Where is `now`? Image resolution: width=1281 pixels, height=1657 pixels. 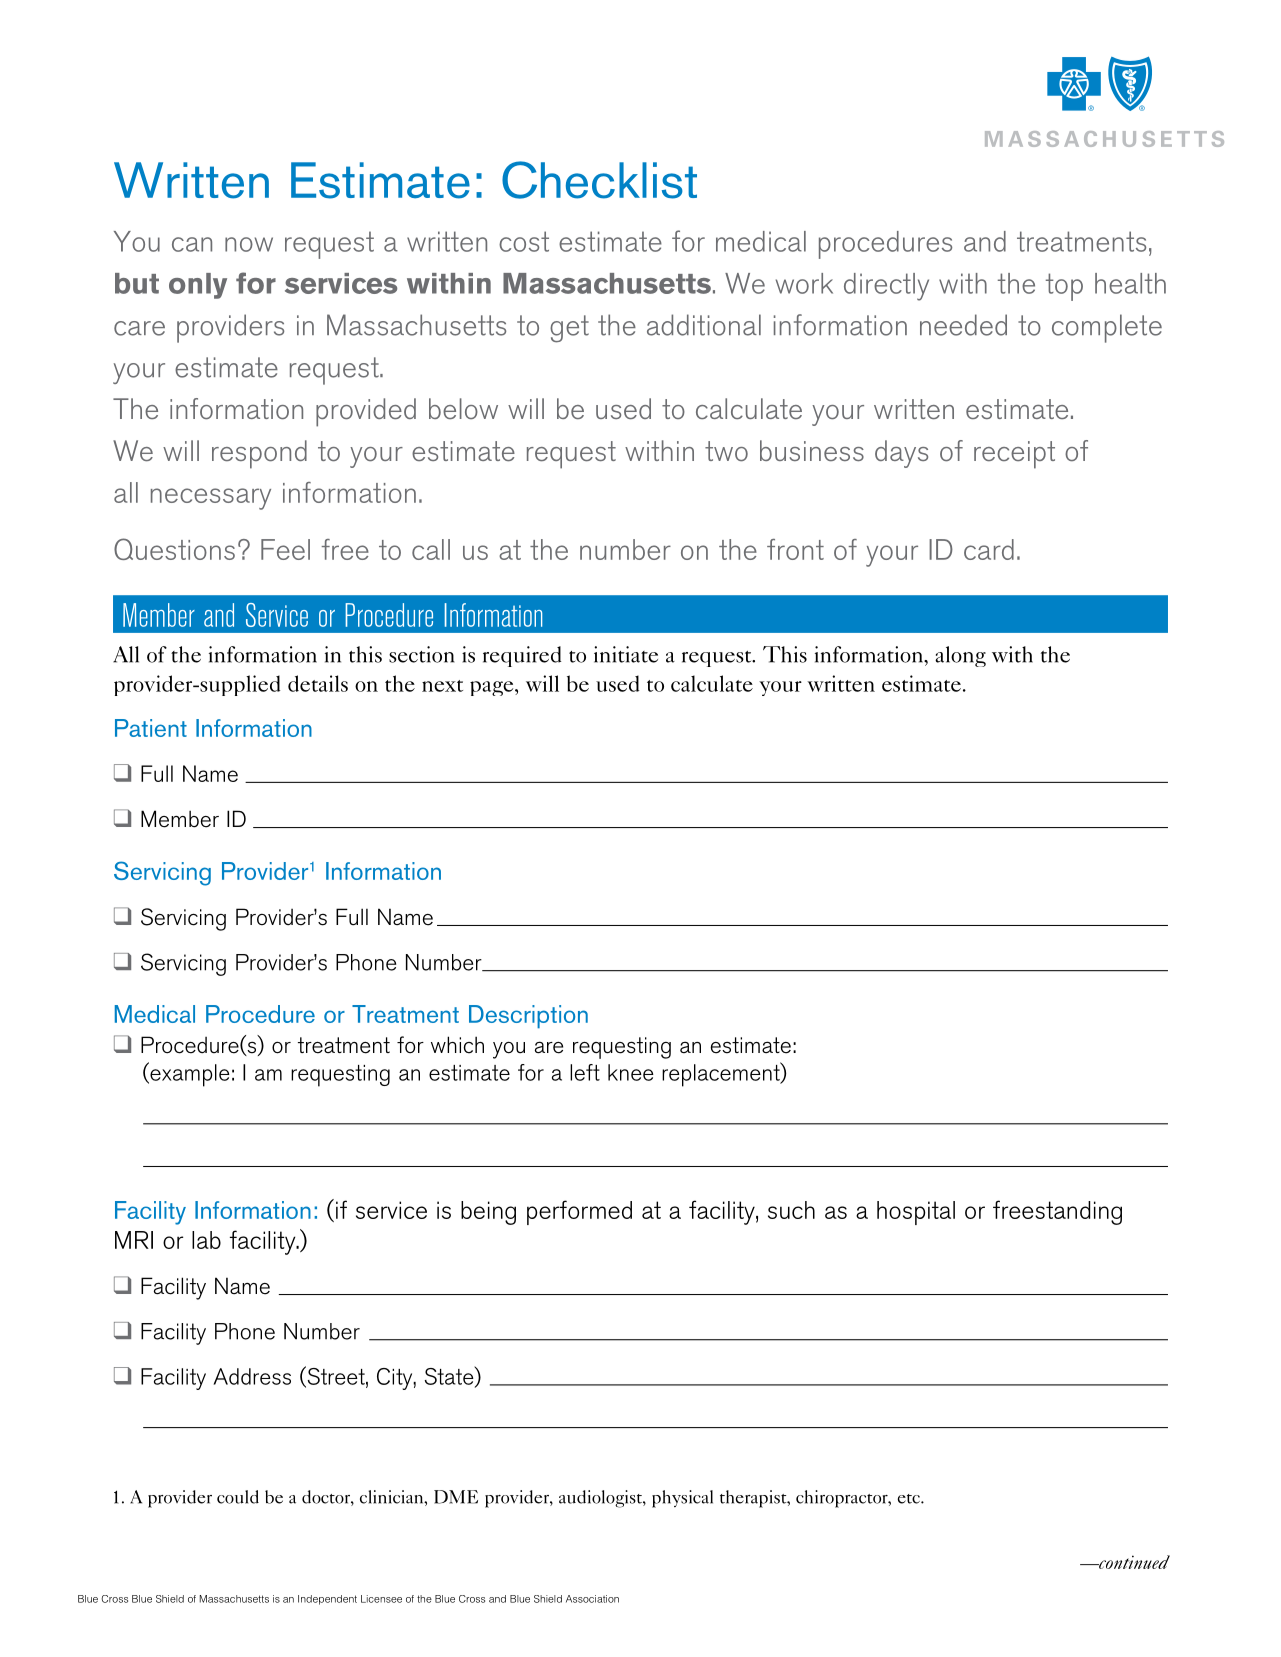 now is located at coordinates (249, 244).
